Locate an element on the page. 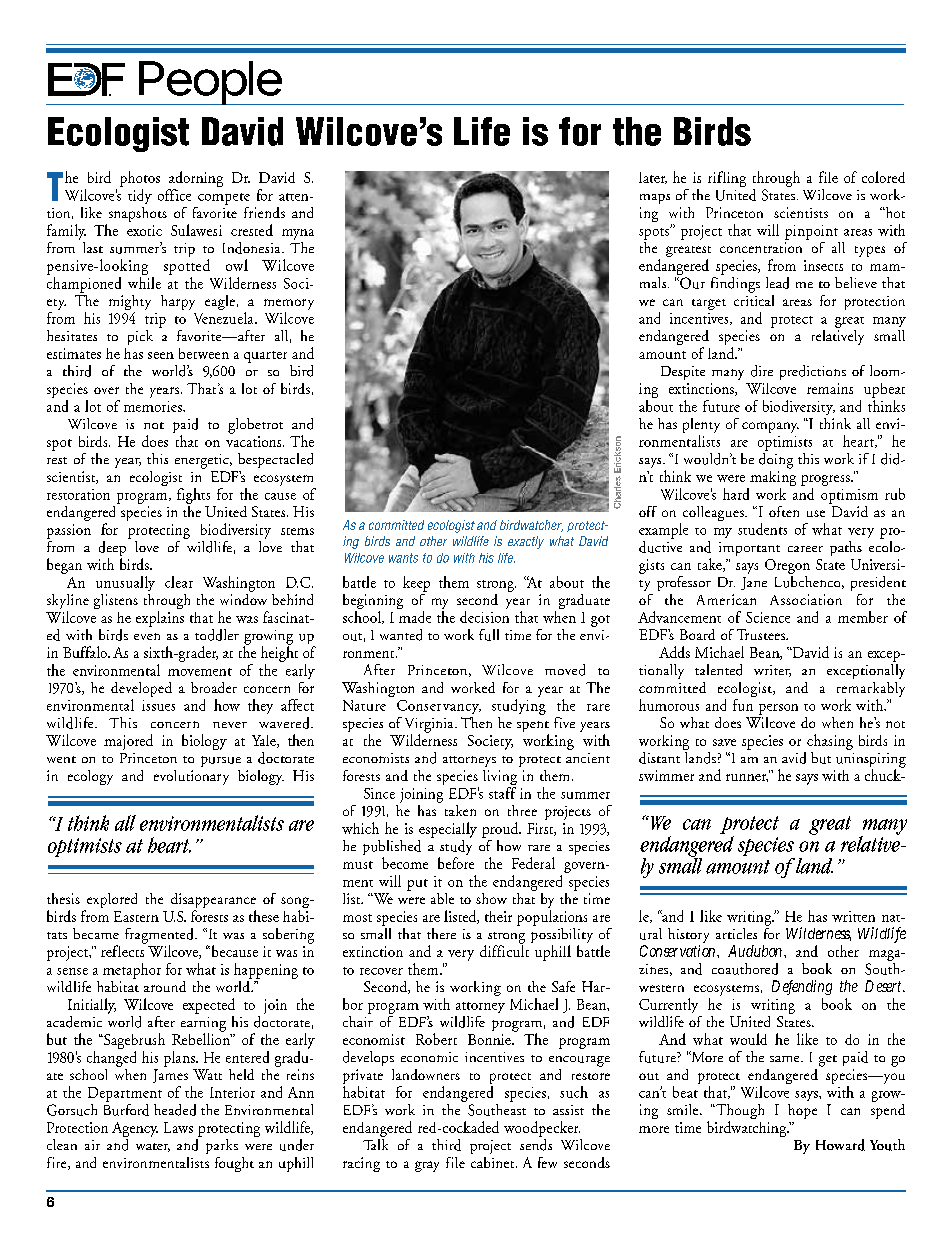  energetic is located at coordinates (203, 461).
